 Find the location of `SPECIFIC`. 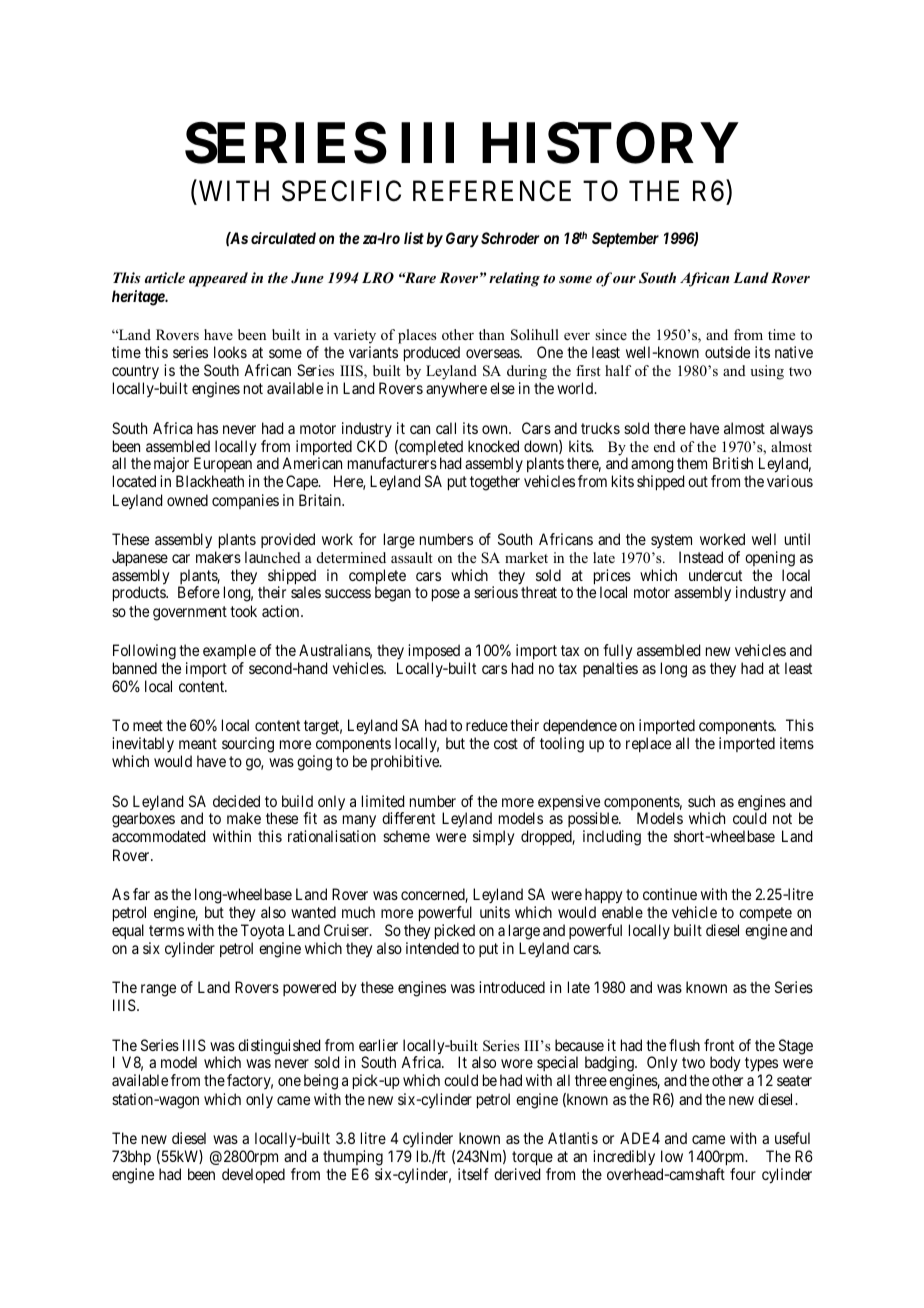

SPECIFIC is located at coordinates (341, 191).
